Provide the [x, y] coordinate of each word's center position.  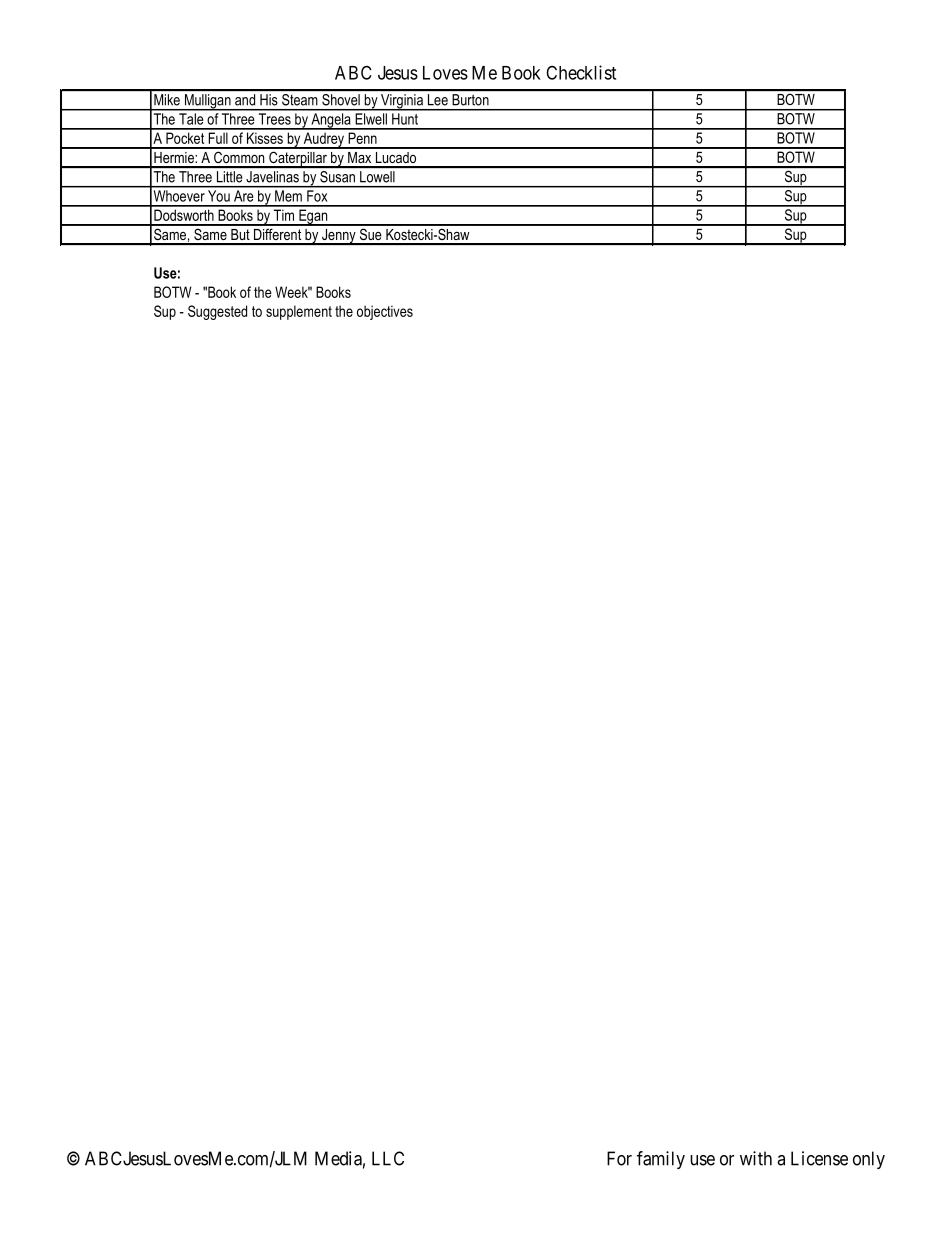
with [756, 1158]
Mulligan [207, 102]
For [619, 1158]
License [819, 1158]
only [869, 1160]
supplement [299, 312]
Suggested [217, 312]
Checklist [581, 72]
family [661, 1160]
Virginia [402, 102]
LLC [388, 1158]
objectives [385, 312]
